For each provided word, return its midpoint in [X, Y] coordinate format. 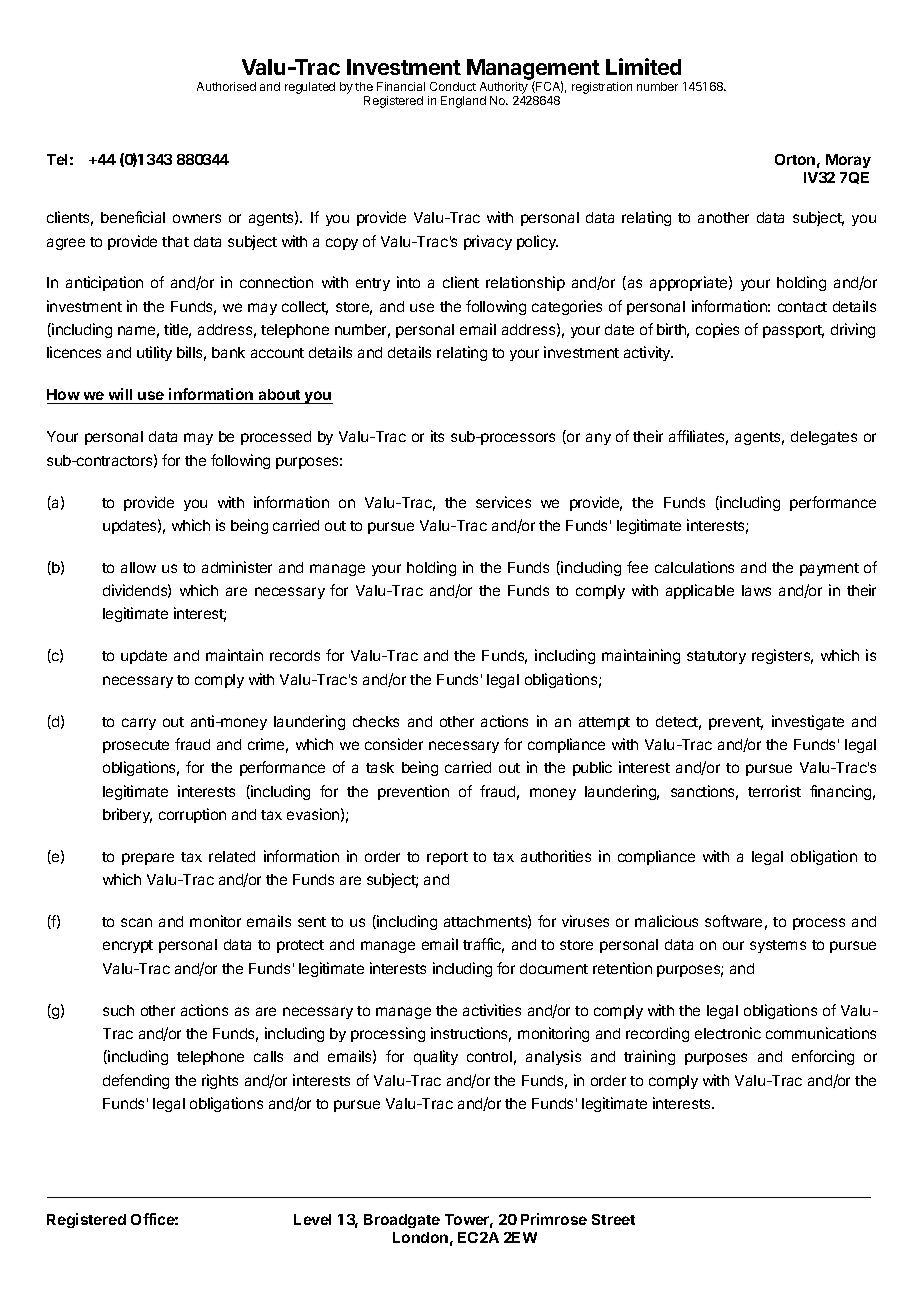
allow [138, 567]
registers [782, 656]
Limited [643, 66]
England [463, 102]
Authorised [226, 86]
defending [136, 1081]
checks [376, 721]
